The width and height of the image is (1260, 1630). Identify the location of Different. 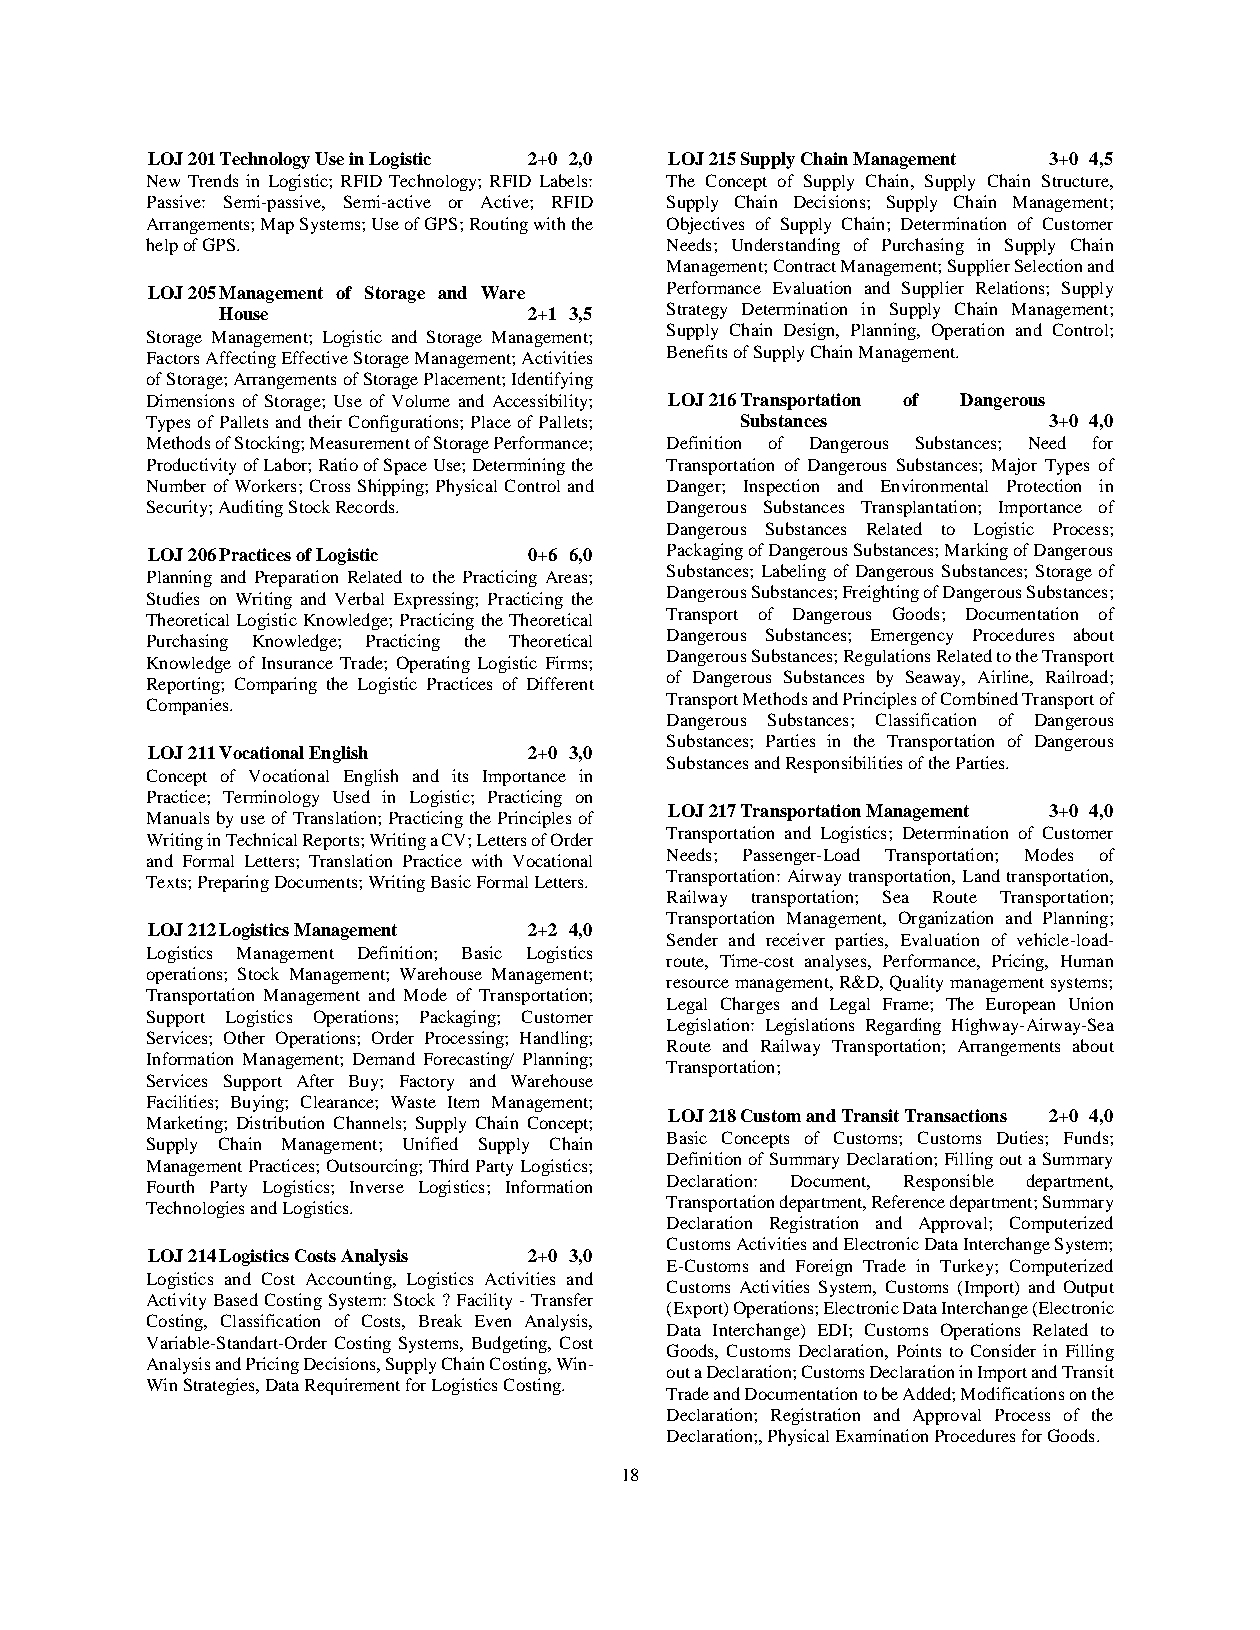
(560, 683).
